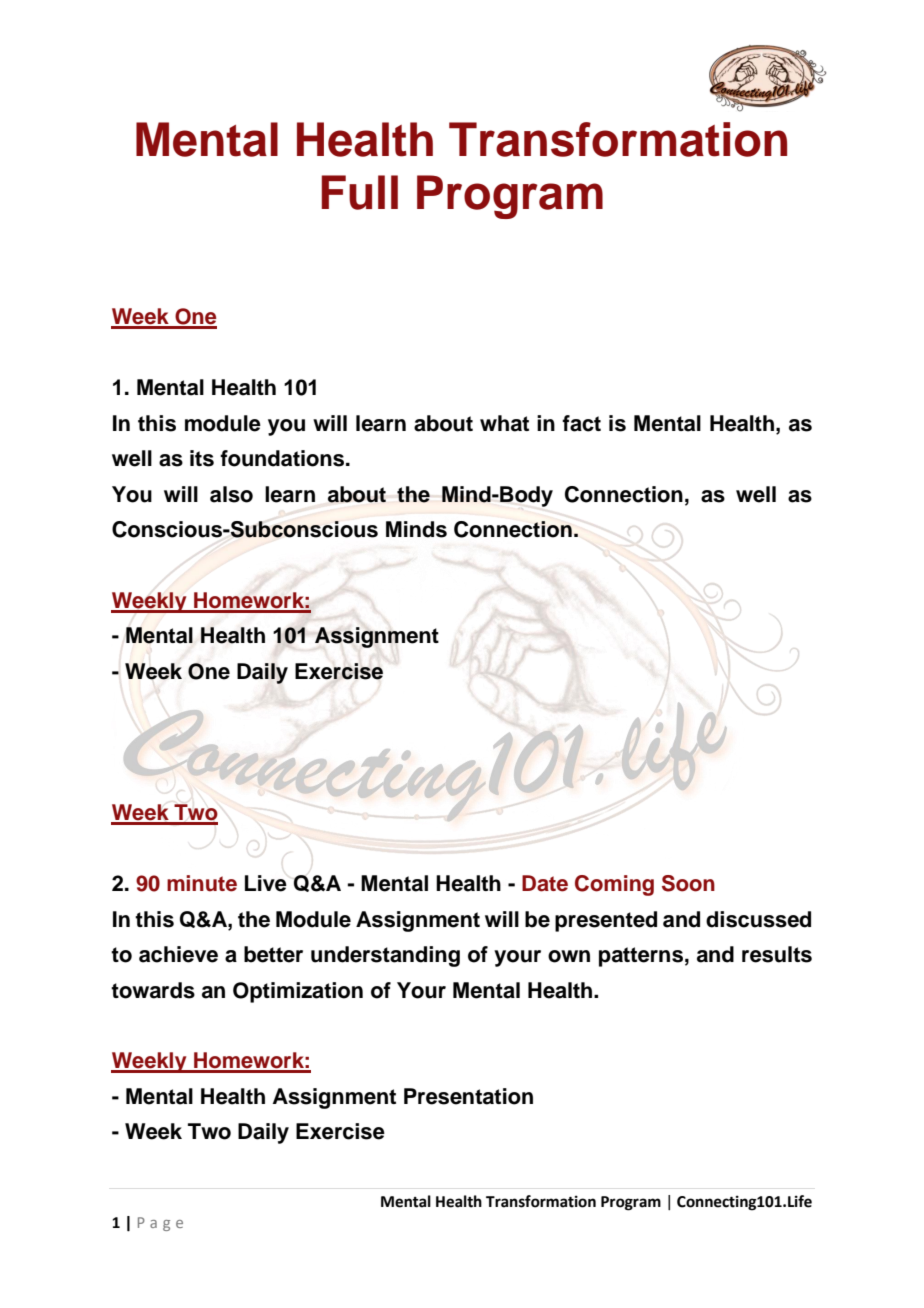 The image size is (924, 1308). What do you see at coordinates (360, 192) in the page?
I see `Full` at bounding box center [360, 192].
